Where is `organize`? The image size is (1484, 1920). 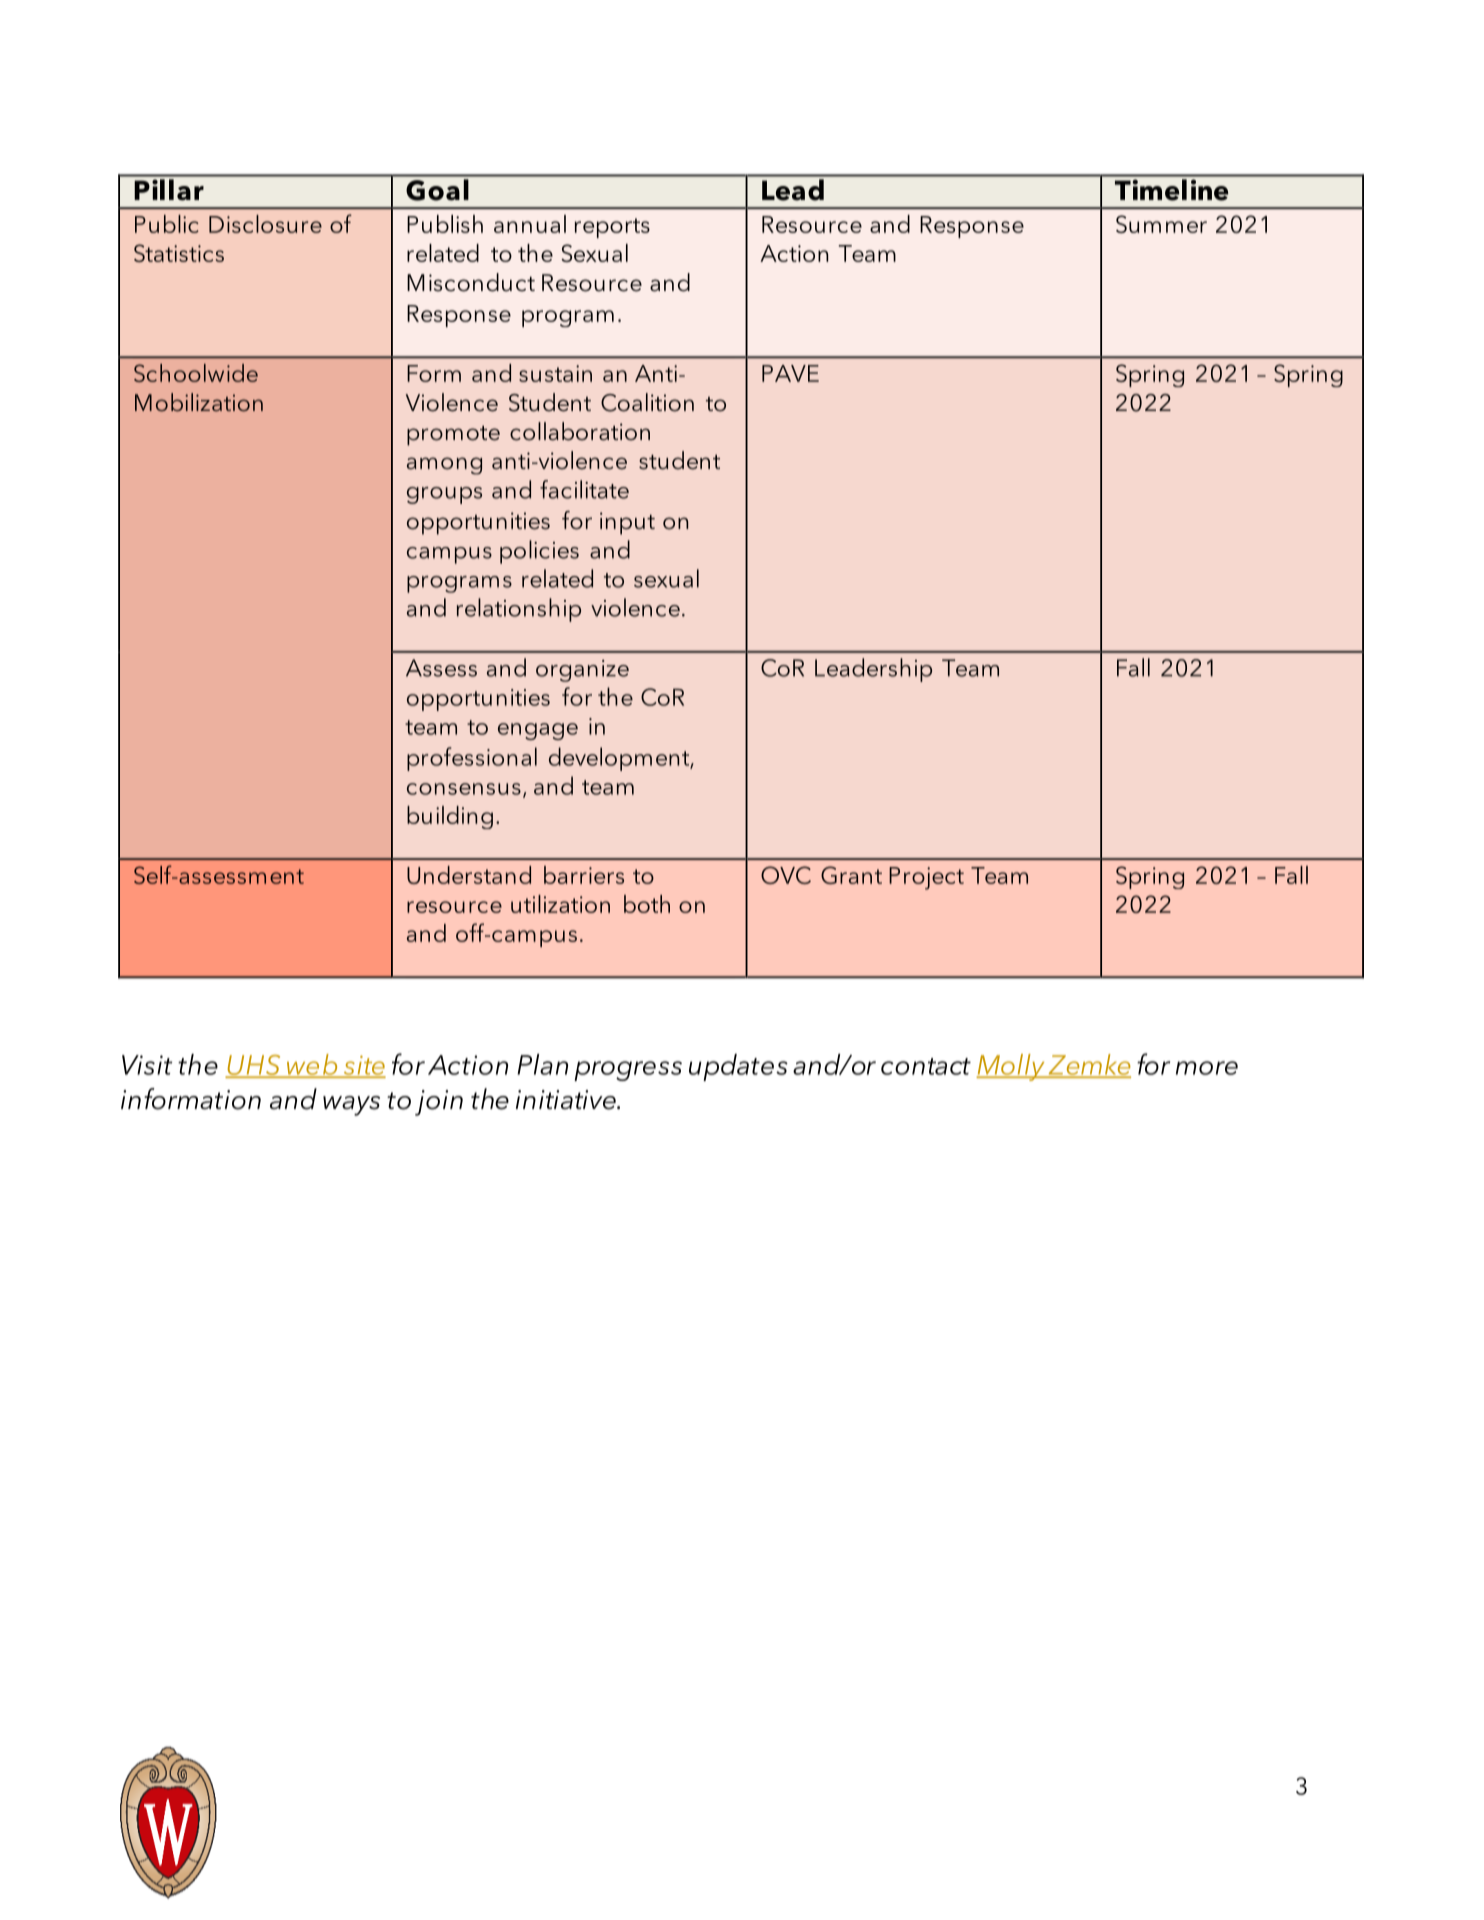 organize is located at coordinates (582, 671).
